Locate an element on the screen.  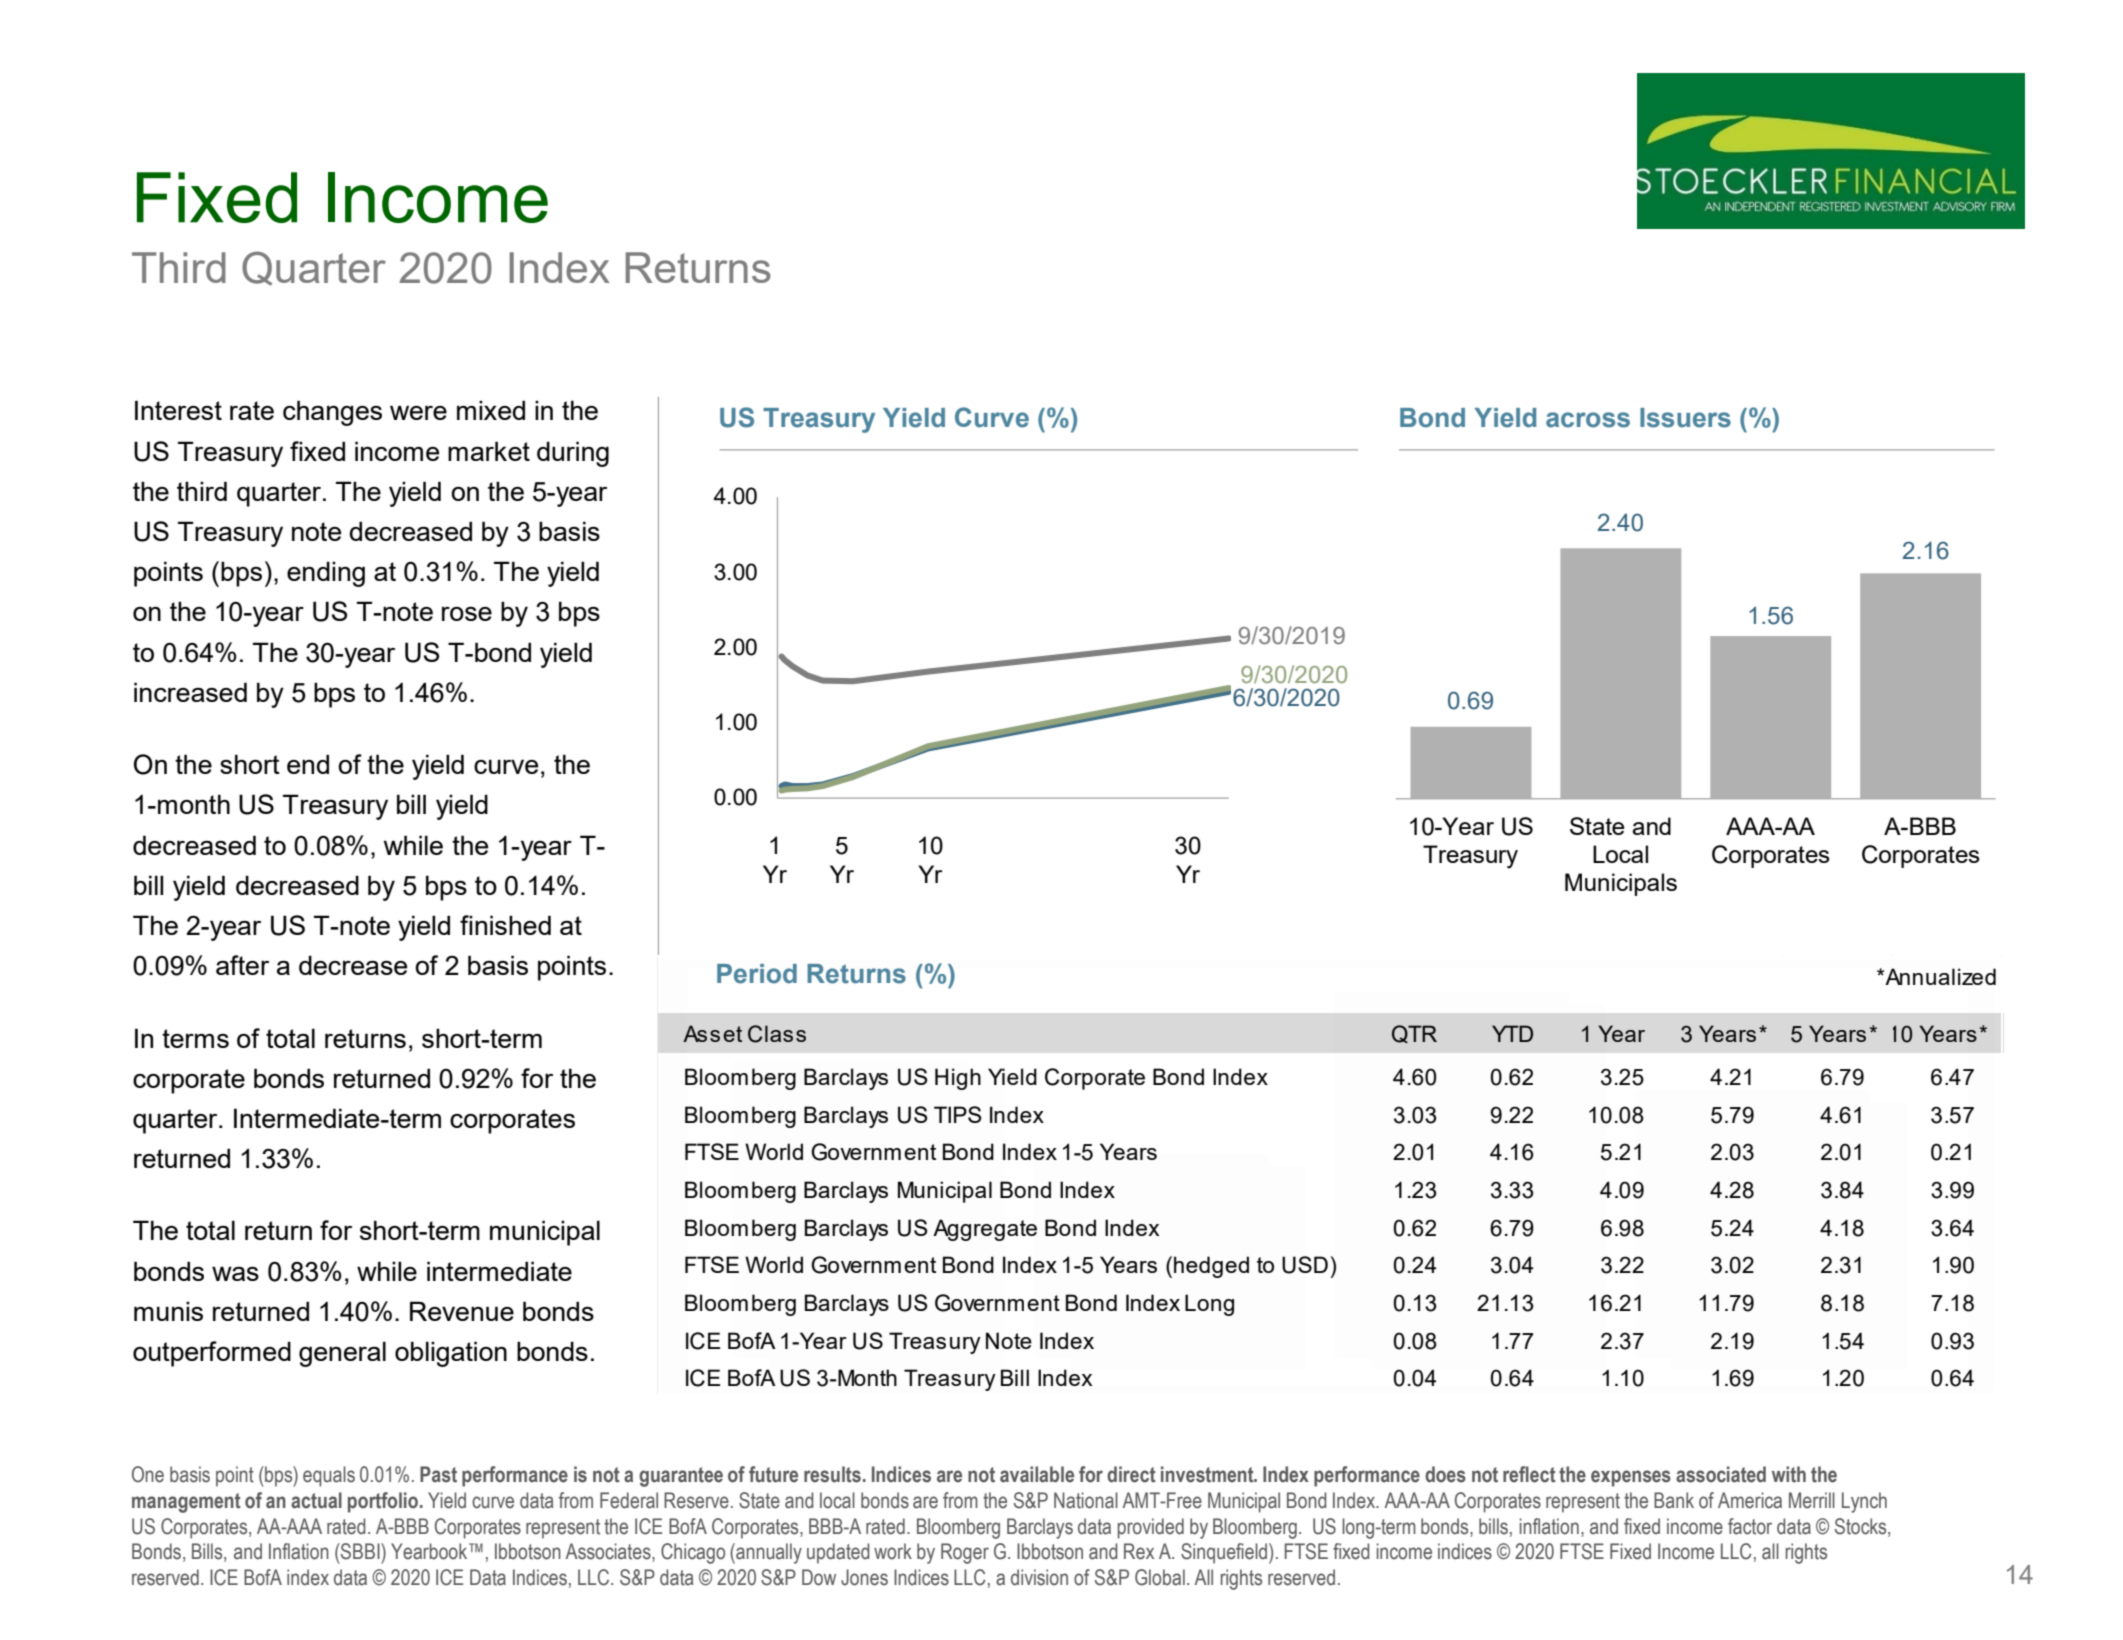
during is located at coordinates (573, 454).
